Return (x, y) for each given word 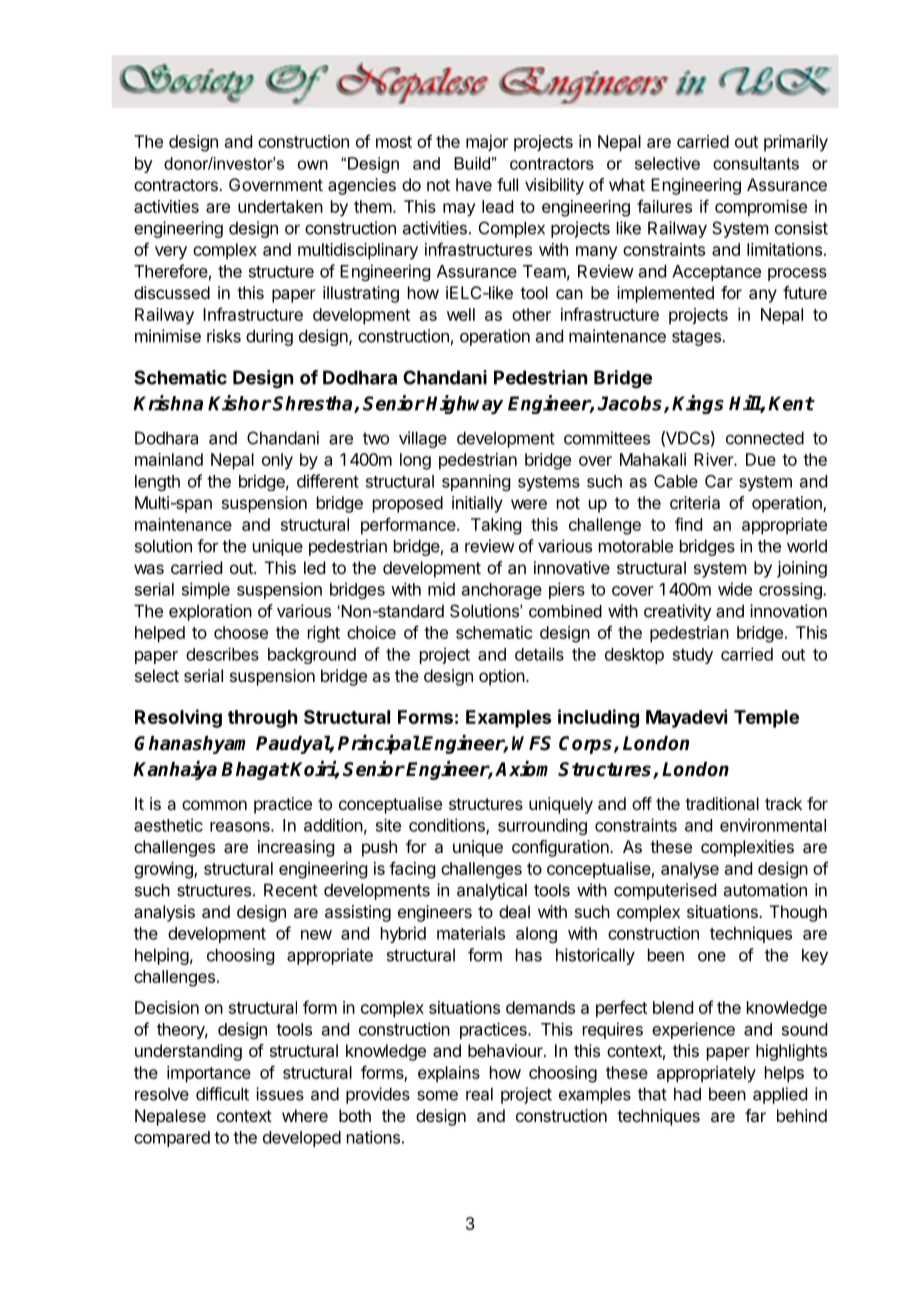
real (479, 1094)
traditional (722, 803)
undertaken (280, 206)
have (474, 184)
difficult (222, 1094)
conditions (448, 826)
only (277, 461)
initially (477, 504)
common (214, 805)
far (755, 1115)
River (714, 459)
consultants (756, 163)
